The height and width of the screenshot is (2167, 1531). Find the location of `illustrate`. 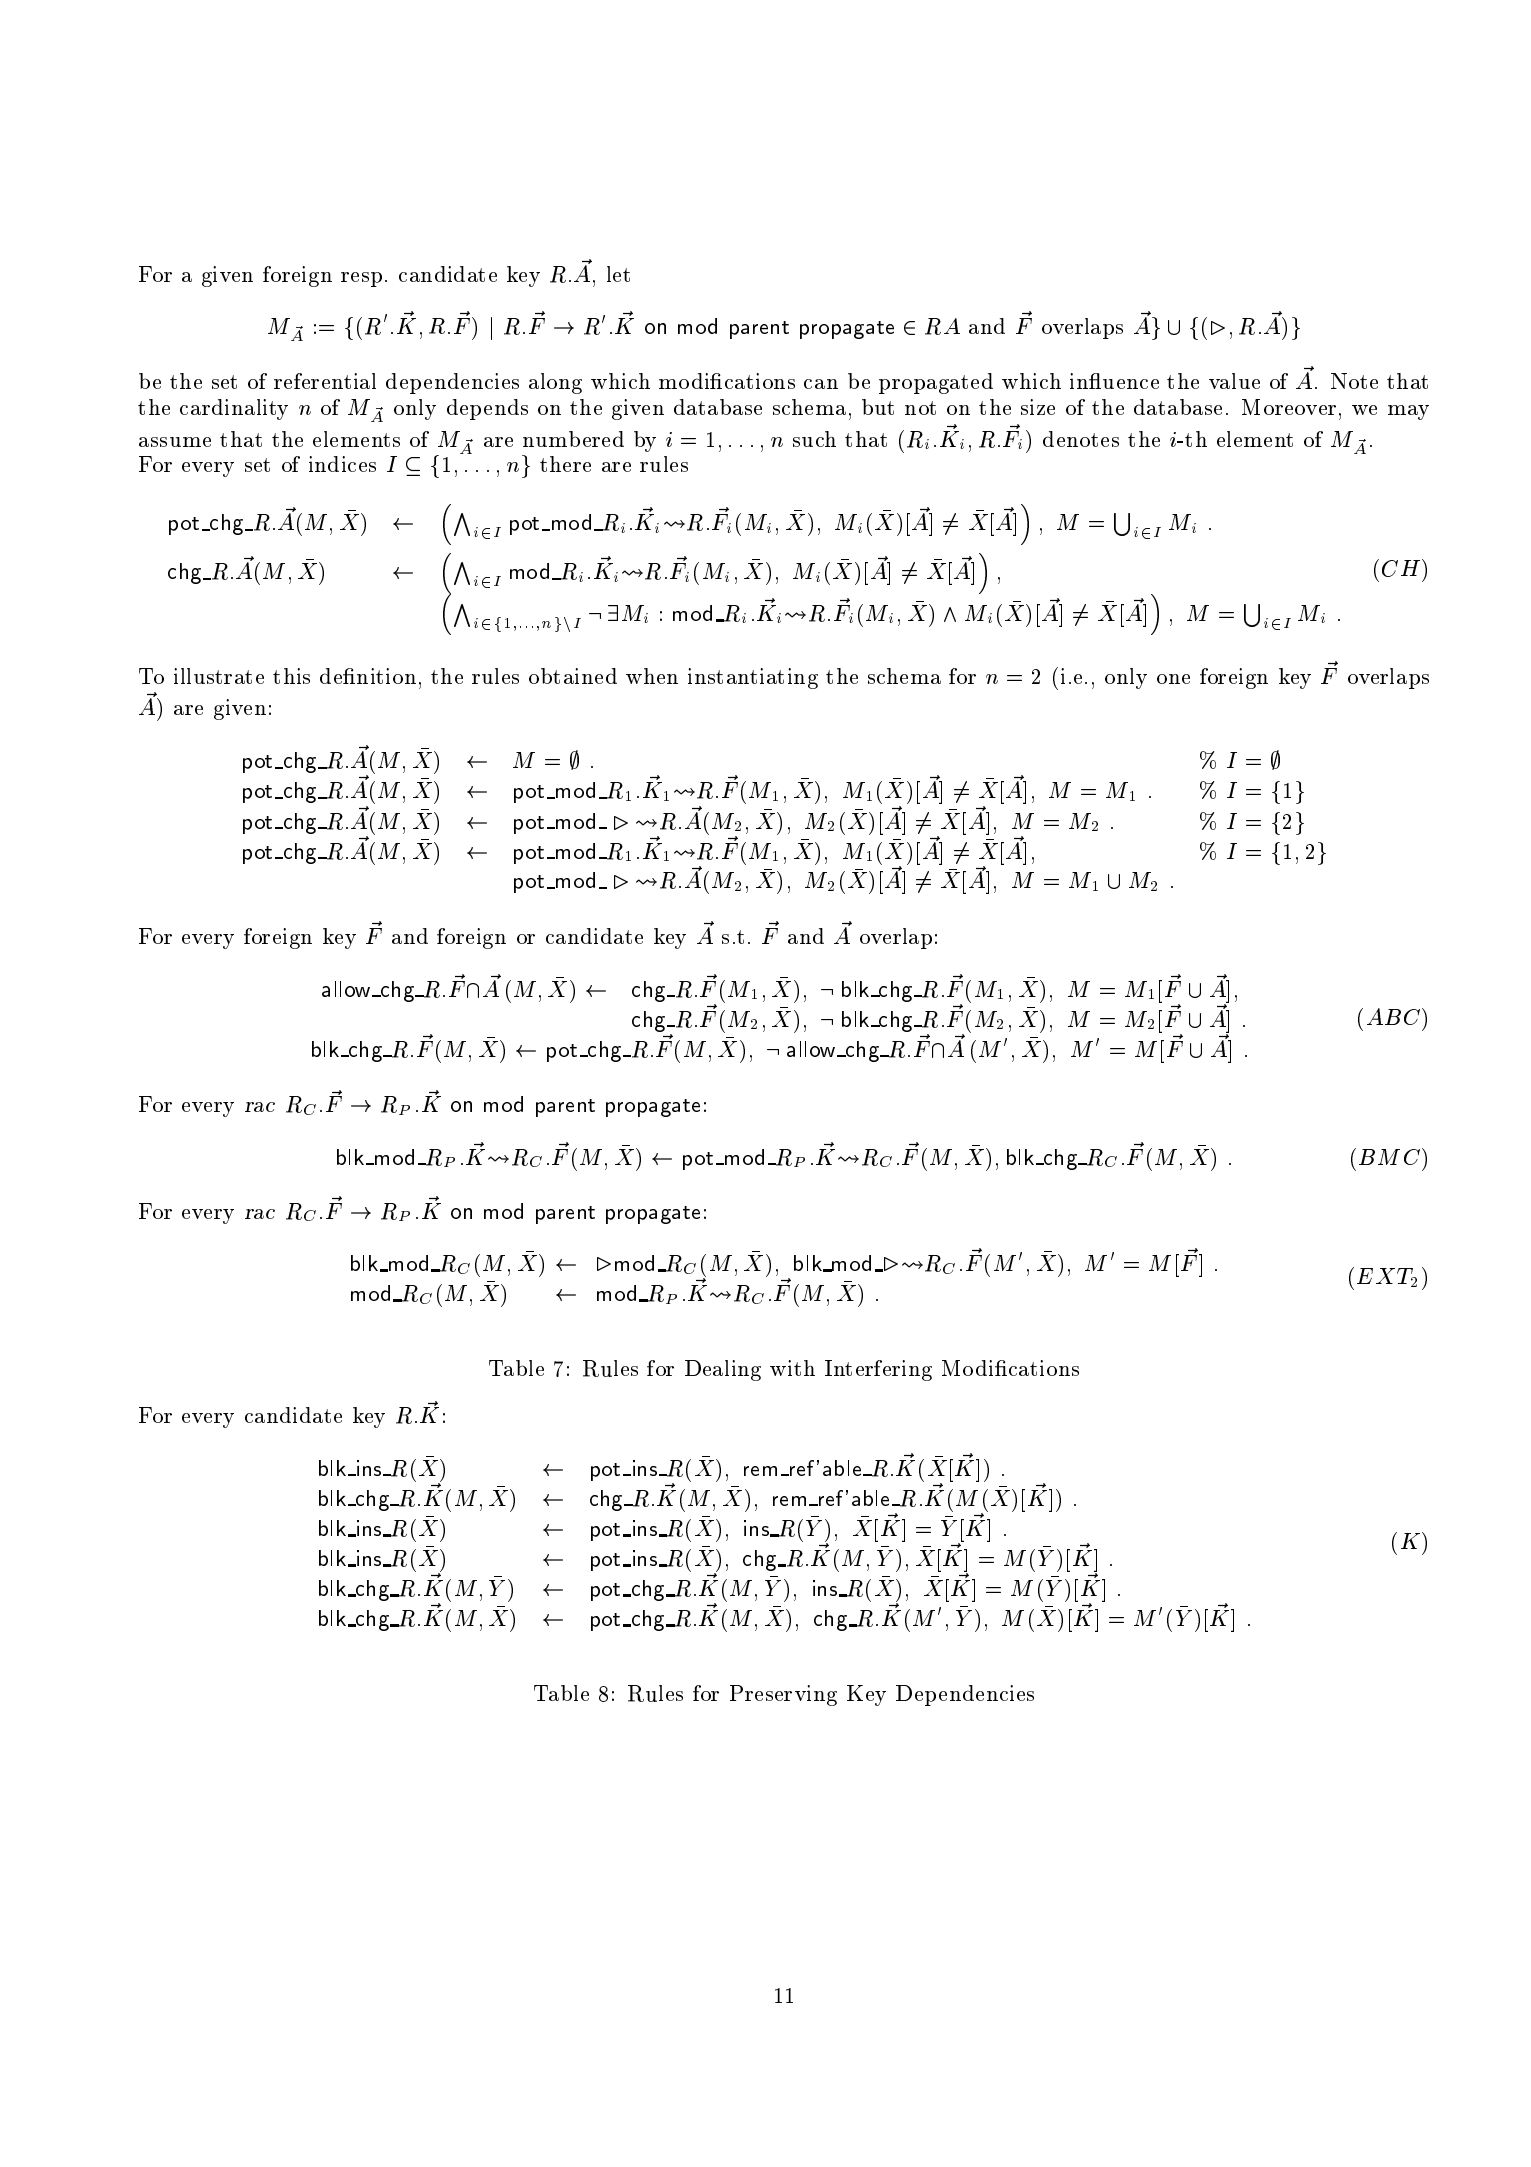

illustrate is located at coordinates (219, 676).
